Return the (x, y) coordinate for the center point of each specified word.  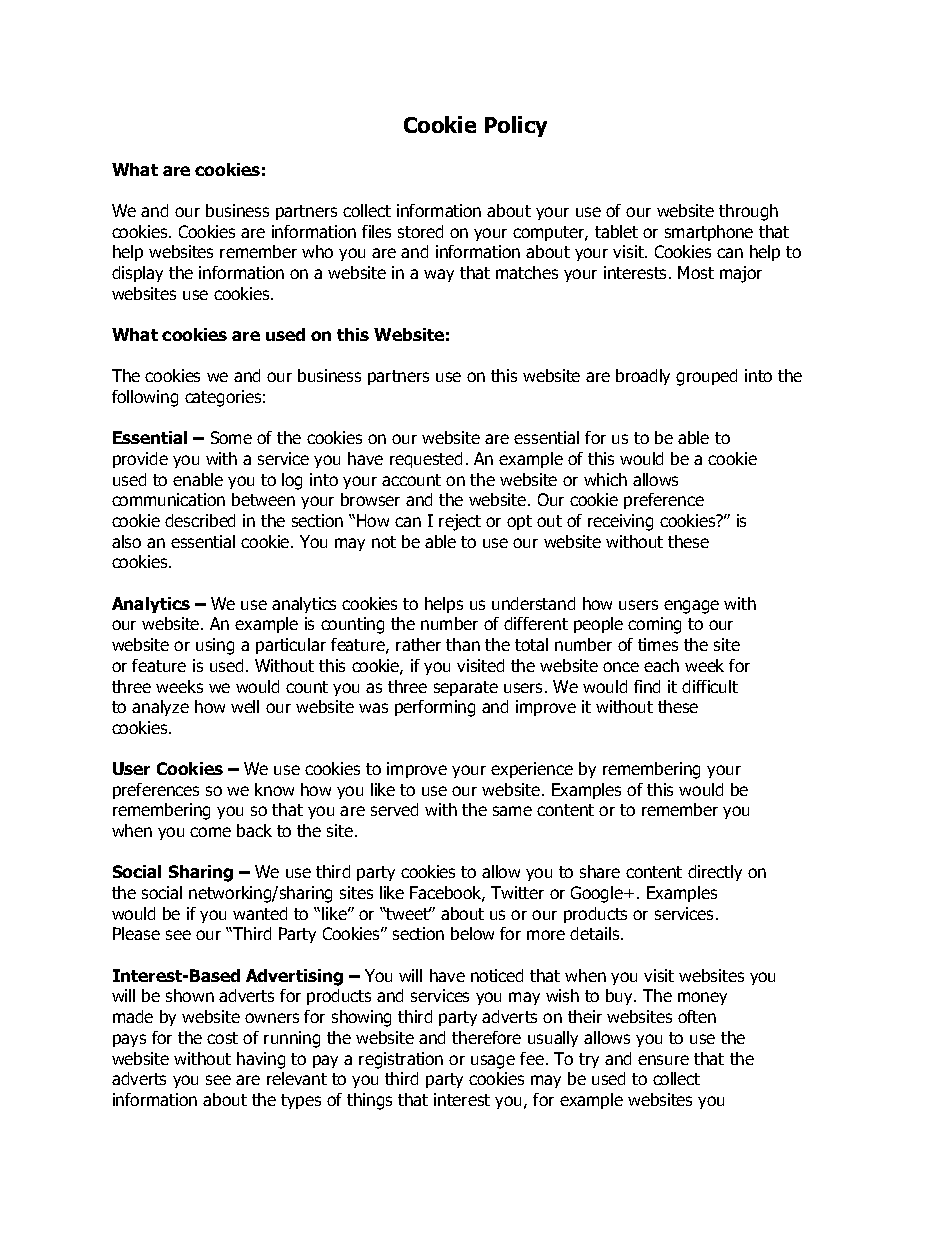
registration (401, 1060)
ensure (663, 1060)
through (748, 212)
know (274, 789)
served (394, 809)
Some (231, 437)
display (137, 274)
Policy (516, 126)
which (605, 479)
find (647, 686)
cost (222, 1038)
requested (426, 460)
